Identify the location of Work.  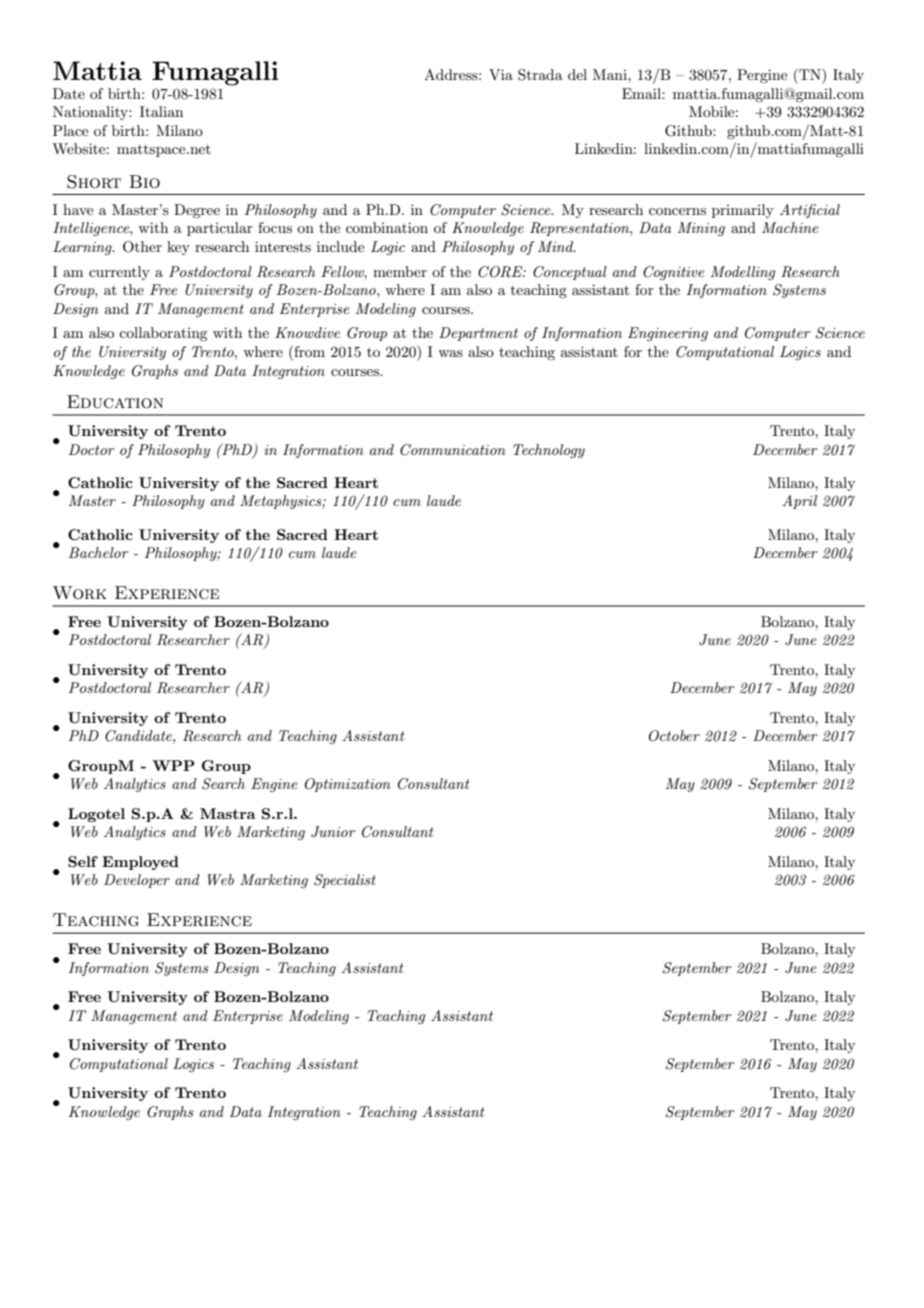
(80, 593).
